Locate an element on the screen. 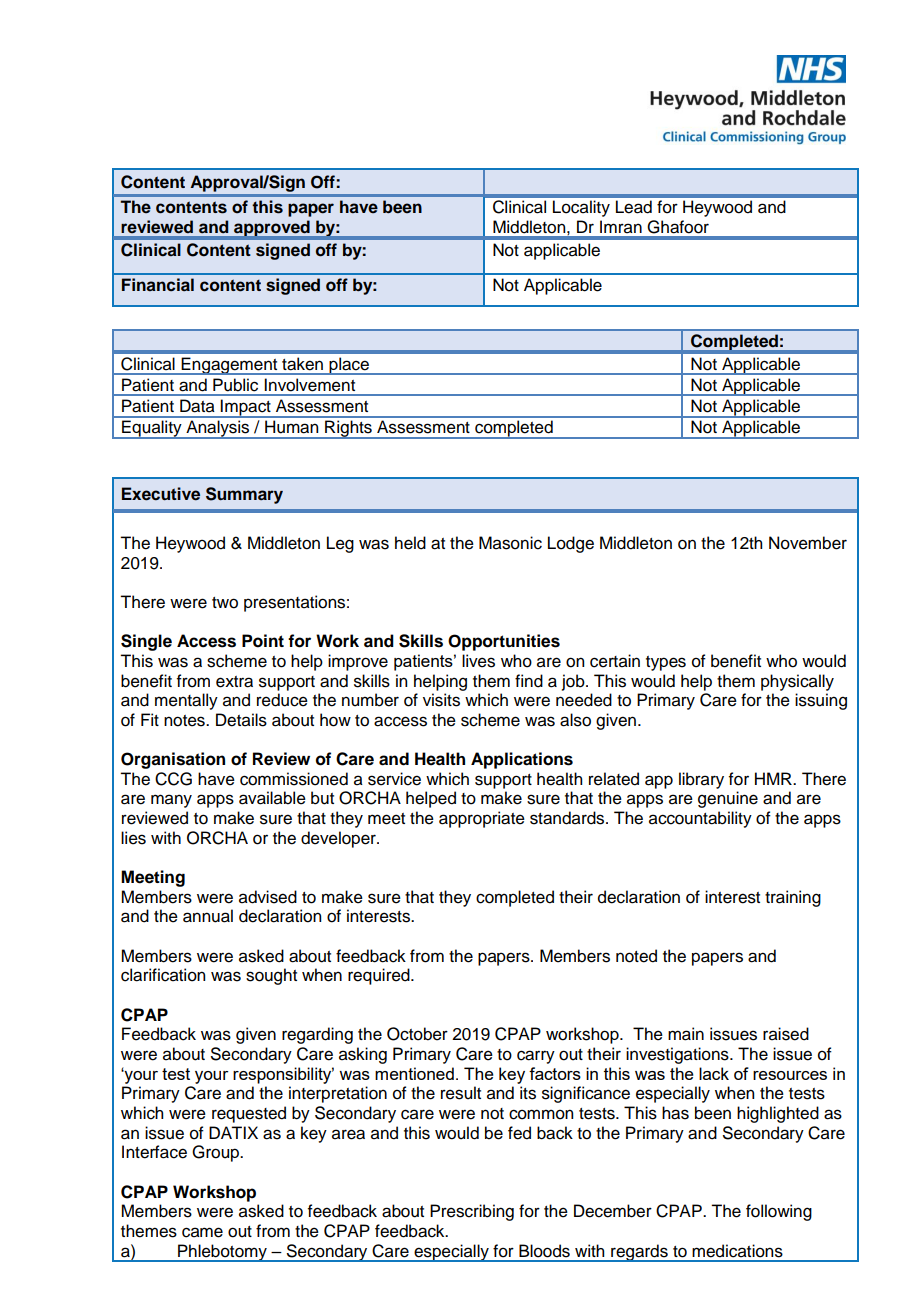 This screenshot has height=1308, width=924. visits is located at coordinates (441, 700).
